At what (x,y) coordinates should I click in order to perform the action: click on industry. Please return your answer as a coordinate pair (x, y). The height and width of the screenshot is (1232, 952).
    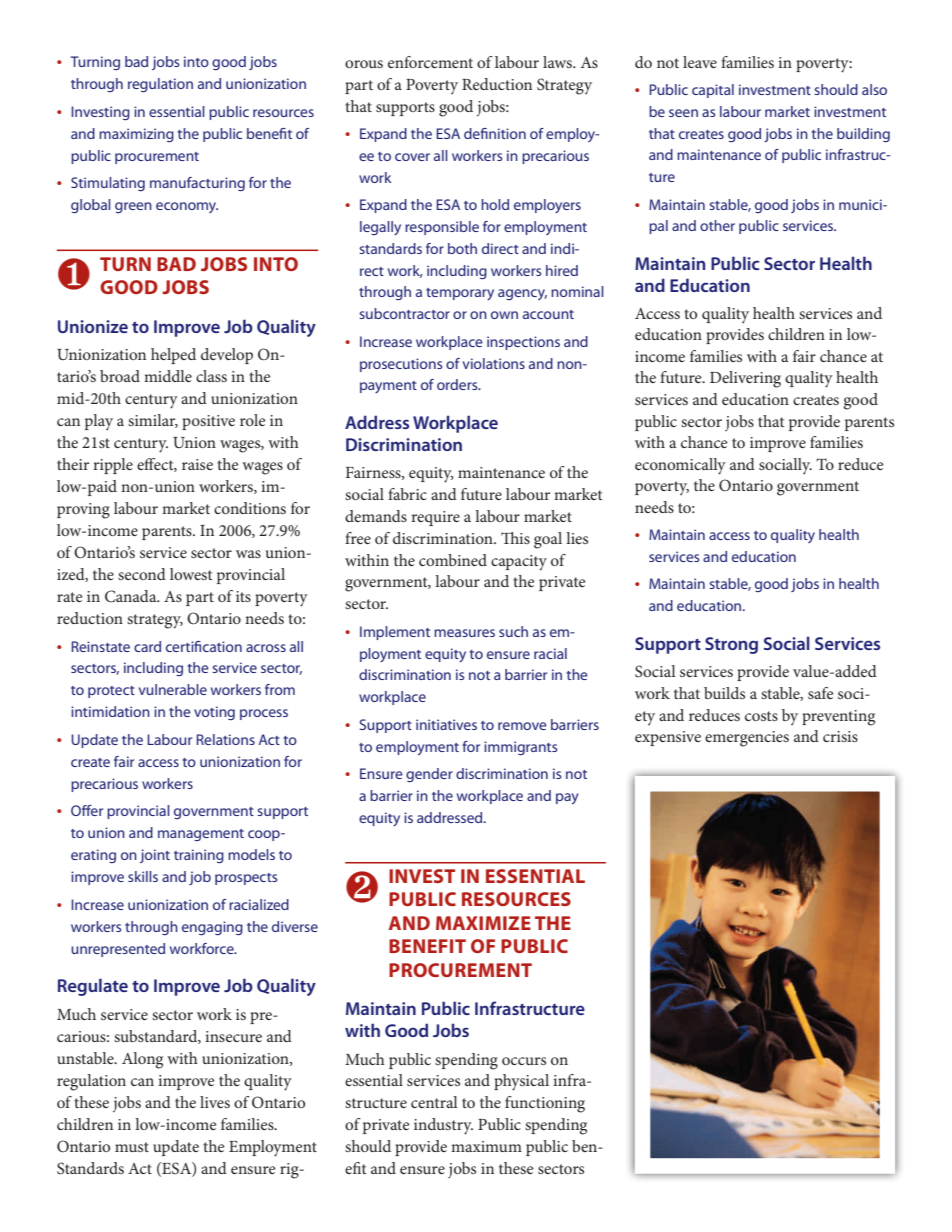
    Looking at the image, I should click on (443, 1126).
